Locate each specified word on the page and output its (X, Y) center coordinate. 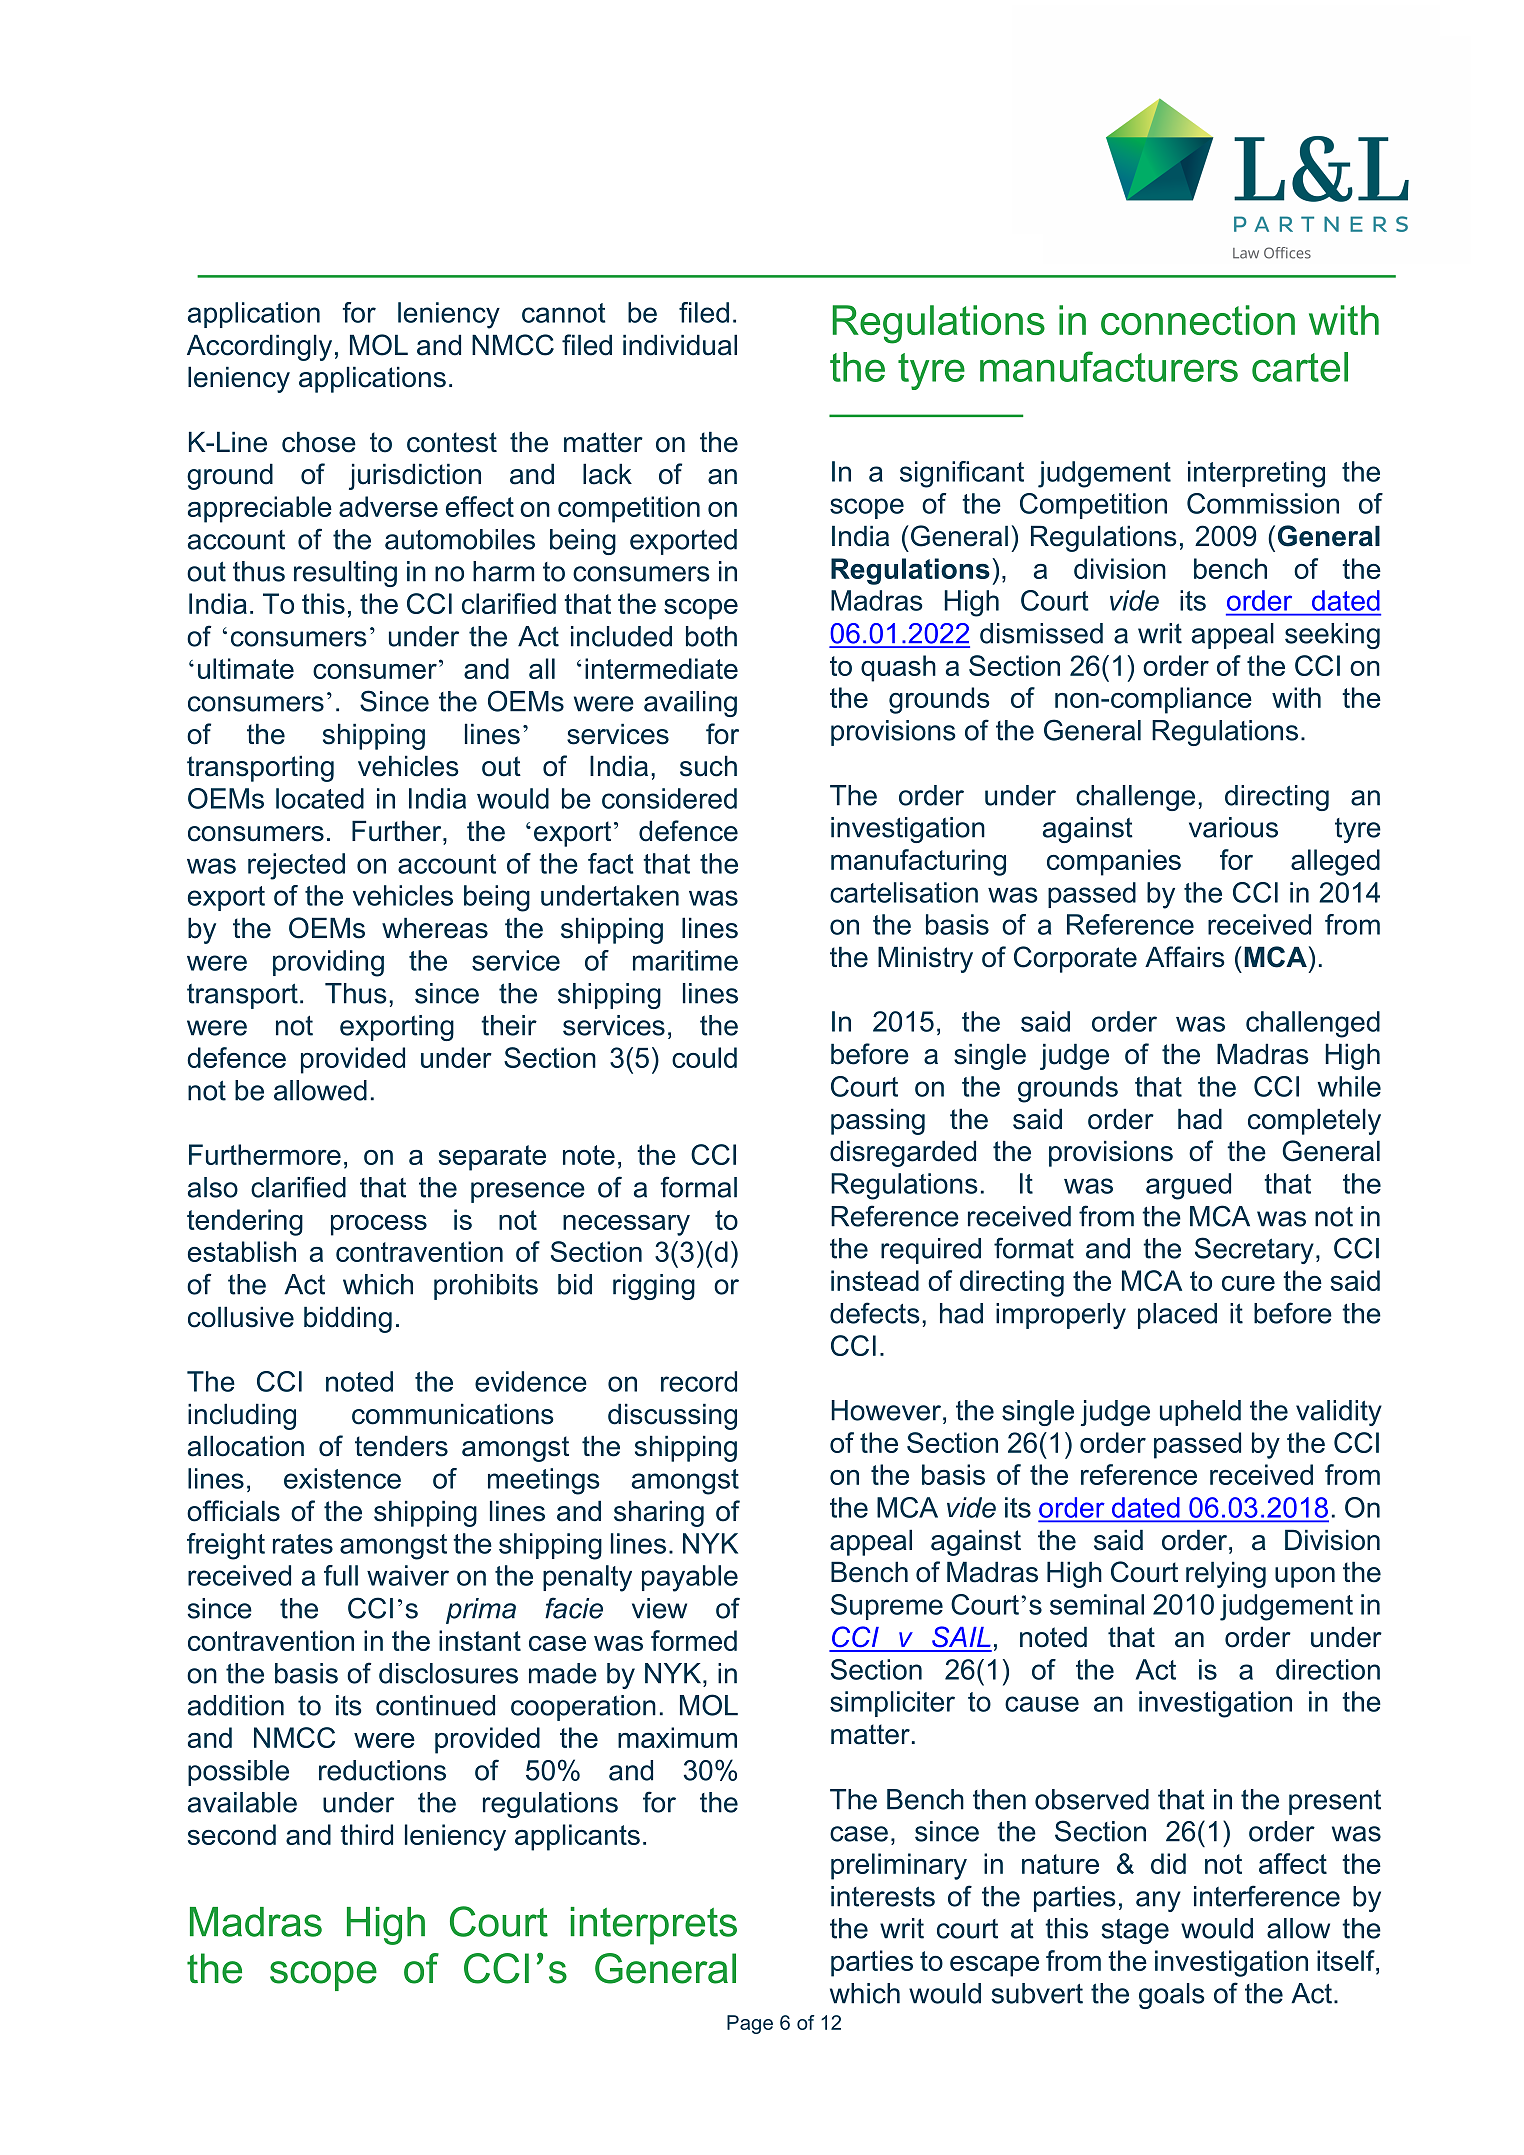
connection (1198, 320)
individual (680, 345)
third (366, 1834)
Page (750, 2024)
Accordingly (259, 347)
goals (1172, 1996)
